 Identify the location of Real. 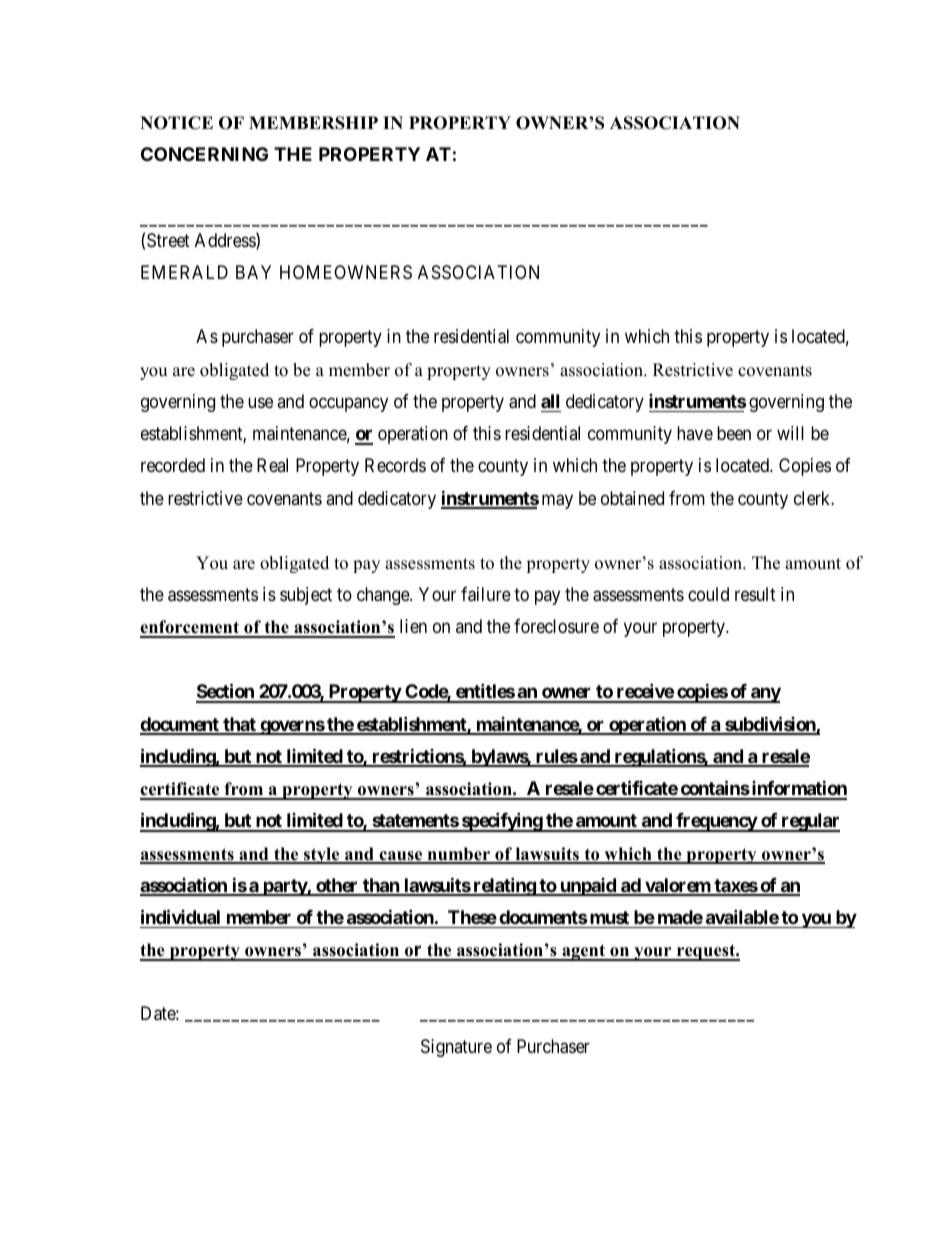
(272, 465).
